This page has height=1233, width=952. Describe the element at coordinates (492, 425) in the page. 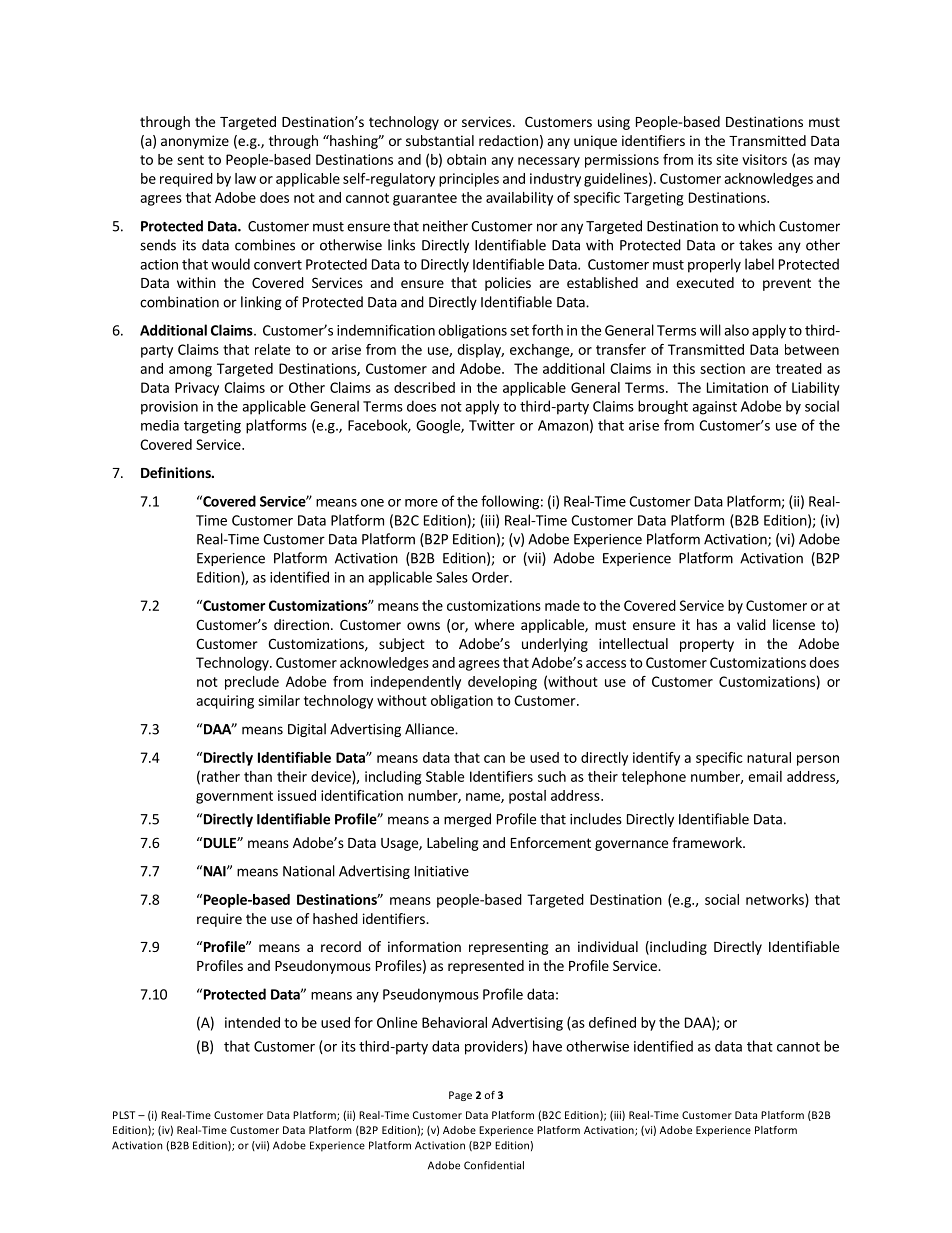

I see `Twitter` at that location.
